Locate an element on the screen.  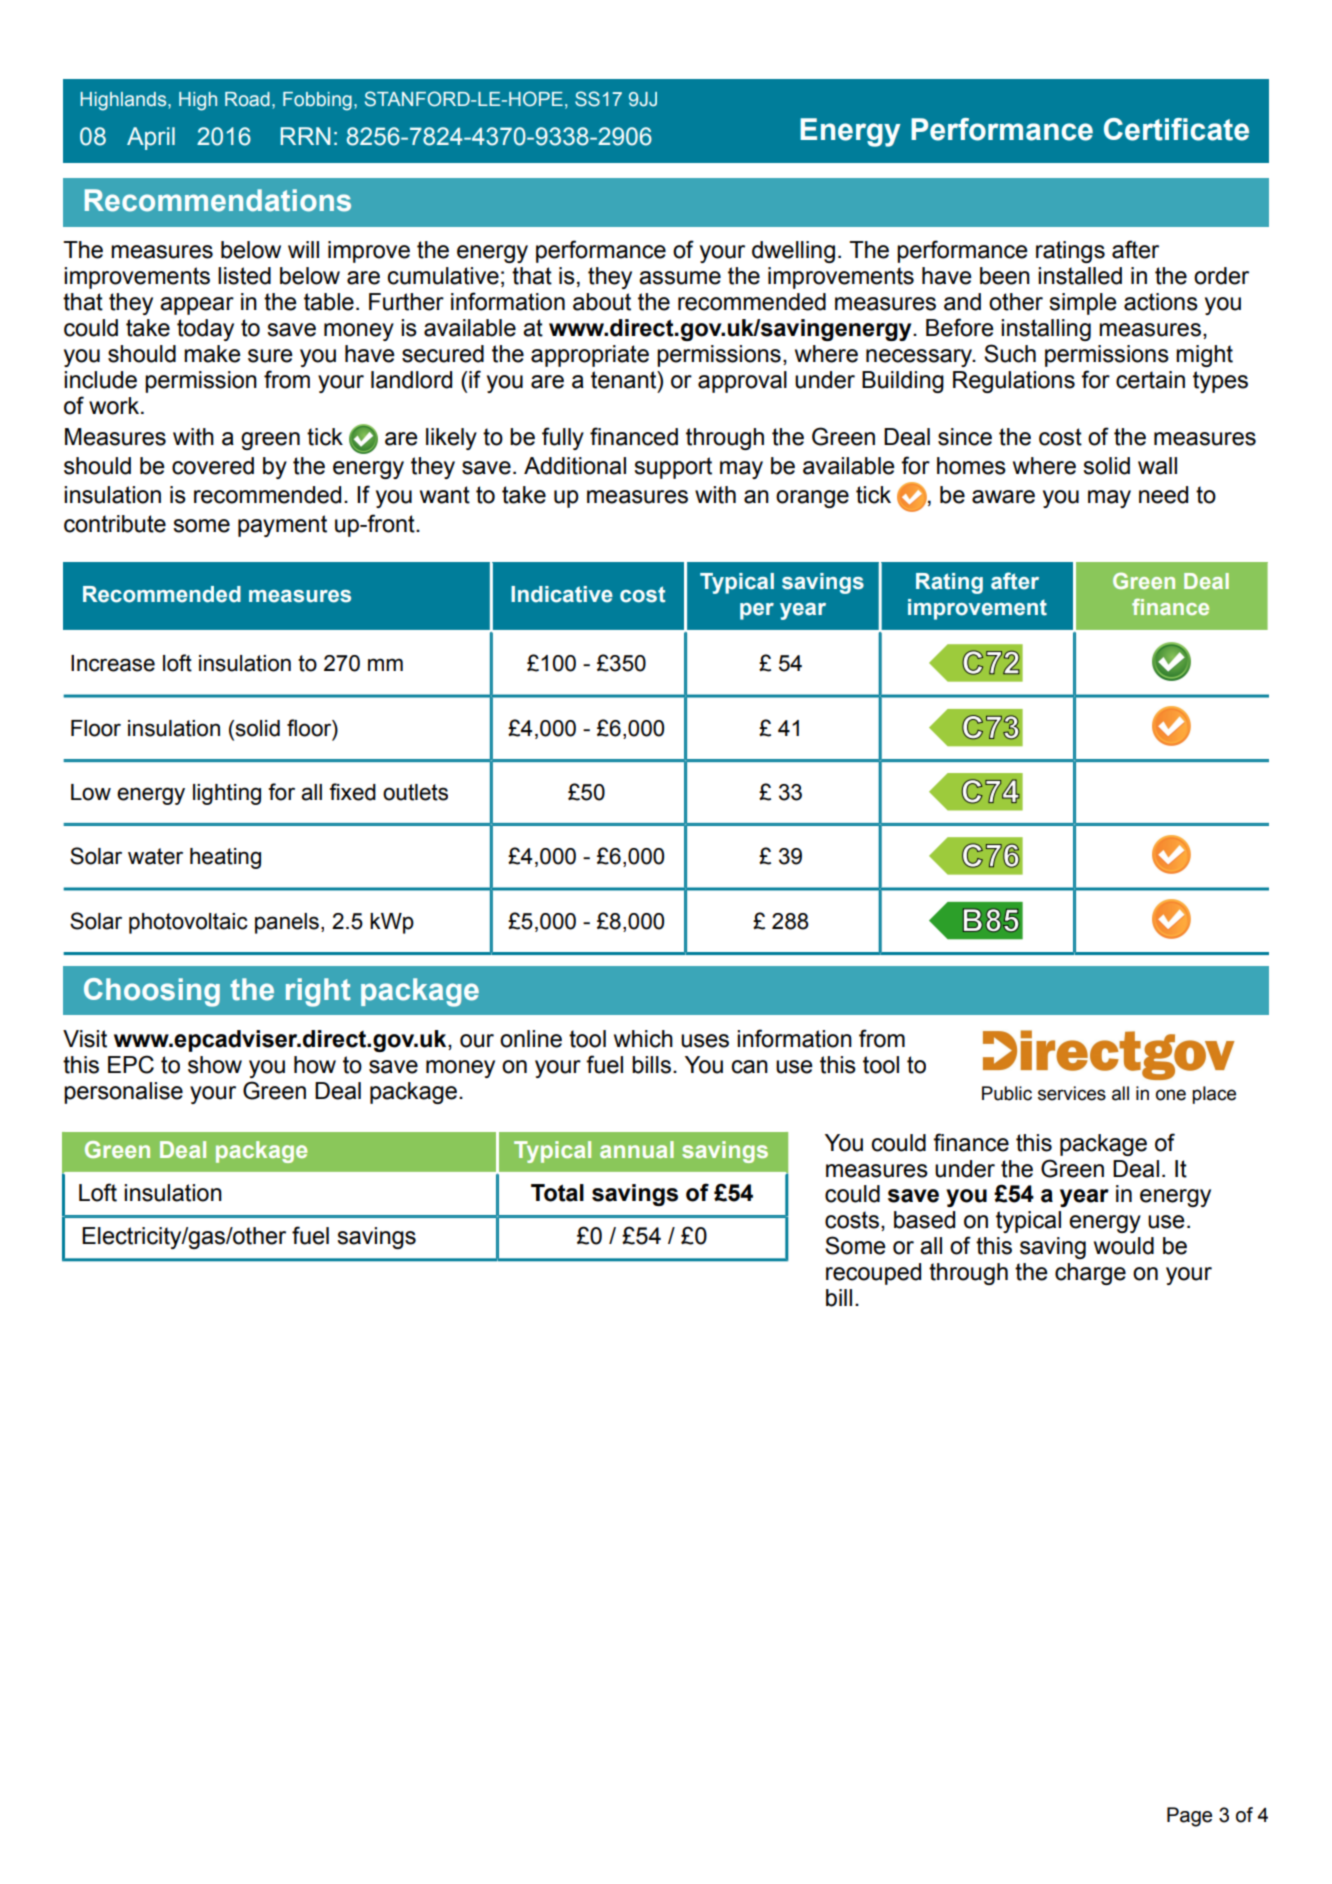
assume is located at coordinates (680, 278).
